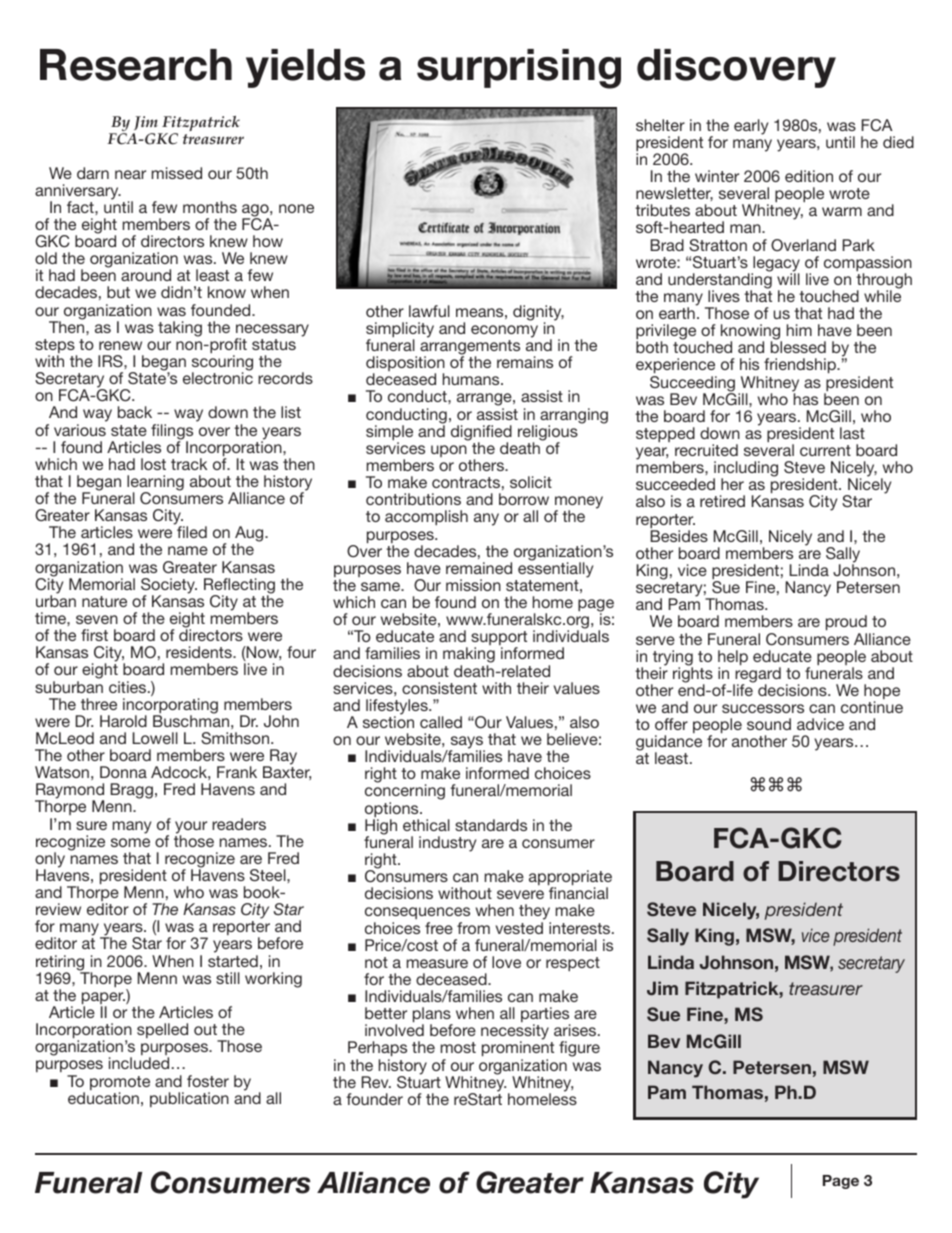 This screenshot has height=1233, width=952. Describe the element at coordinates (136, 65) in the screenshot. I see `Research` at that location.
